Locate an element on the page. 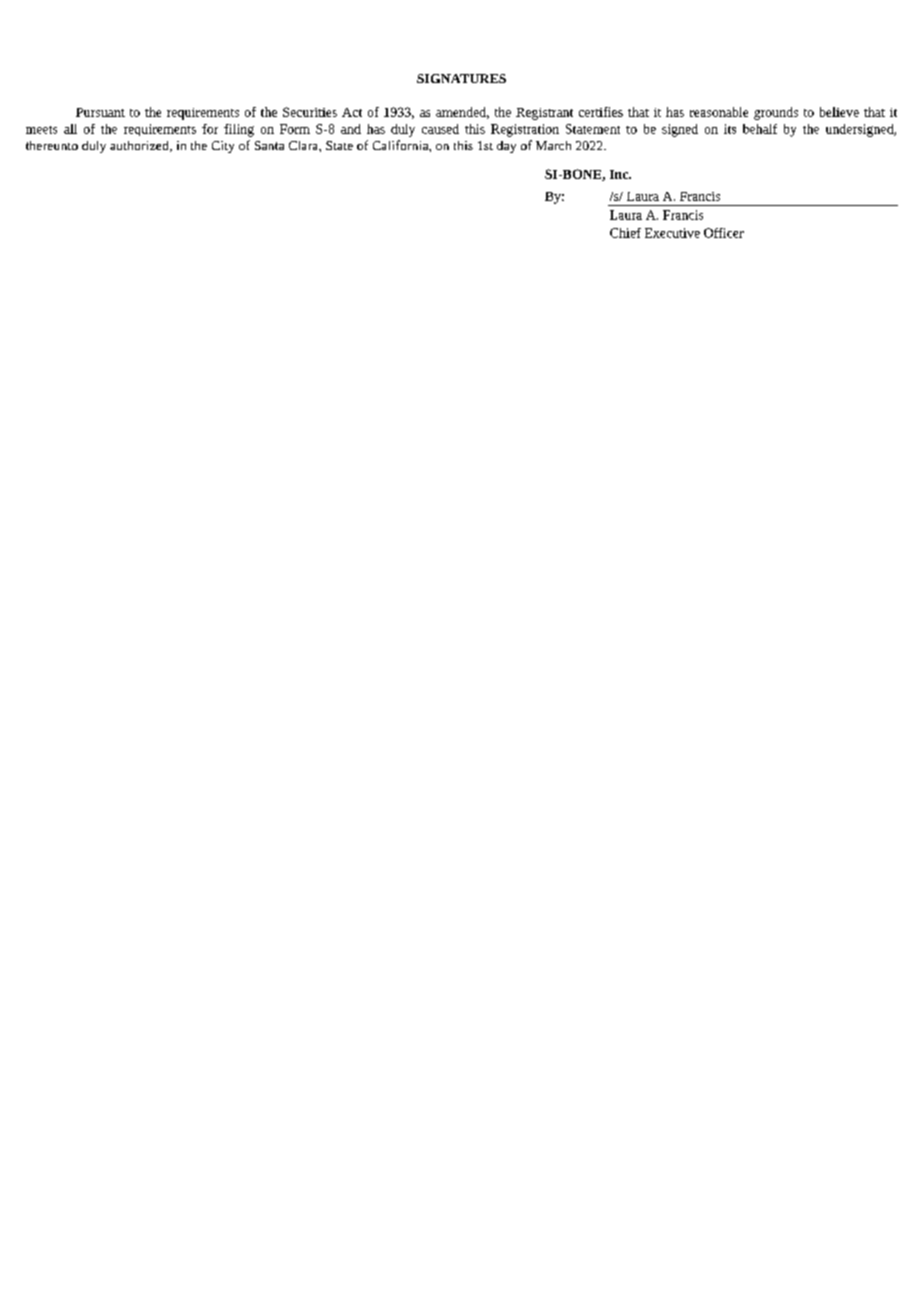 The height and width of the document is (1308, 924). Pursuant is located at coordinates (100, 112).
